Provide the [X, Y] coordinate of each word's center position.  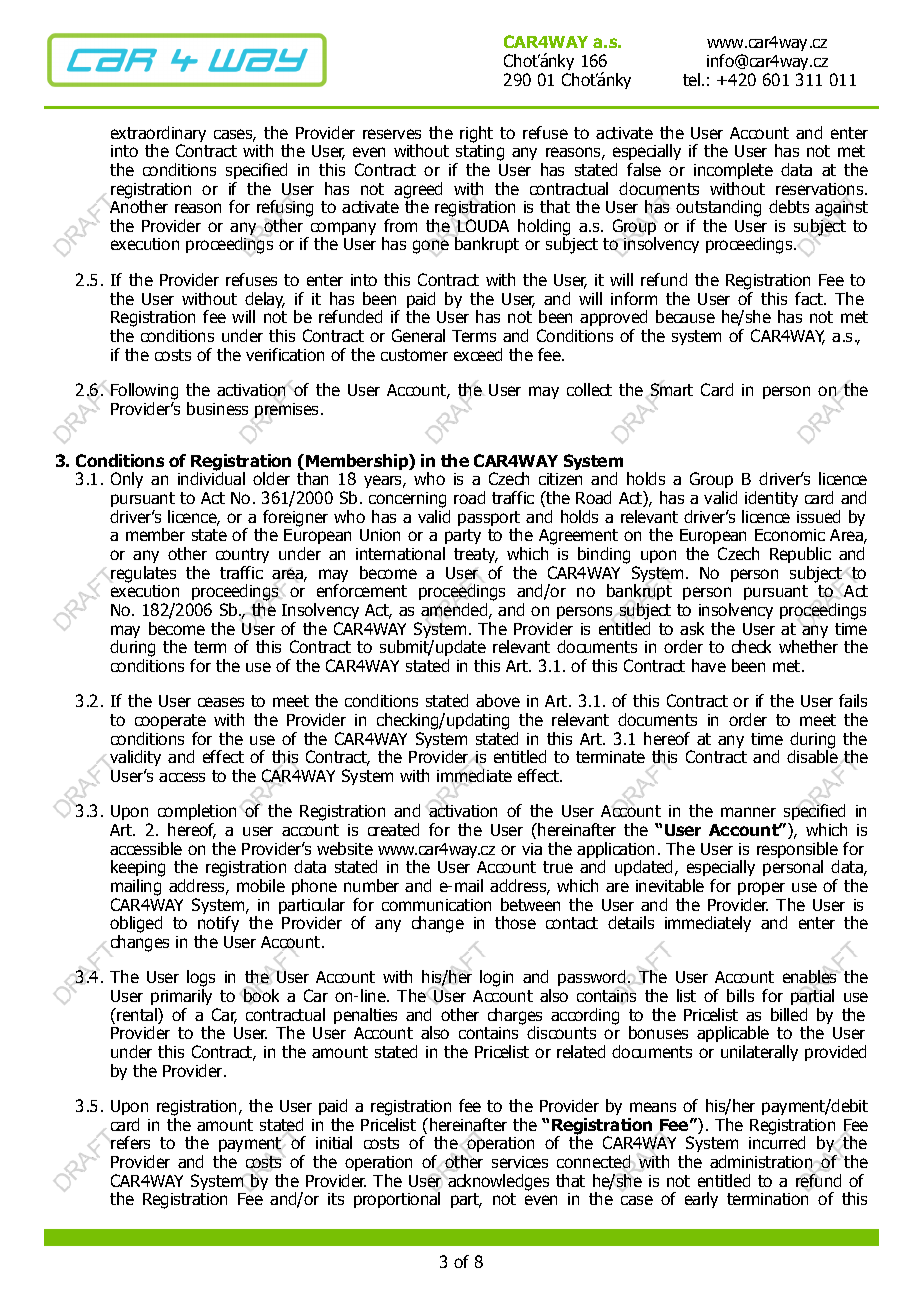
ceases [221, 702]
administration [761, 1161]
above [498, 700]
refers [130, 1142]
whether [808, 646]
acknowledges [498, 1181]
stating [479, 154]
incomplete [733, 171]
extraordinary [158, 135]
